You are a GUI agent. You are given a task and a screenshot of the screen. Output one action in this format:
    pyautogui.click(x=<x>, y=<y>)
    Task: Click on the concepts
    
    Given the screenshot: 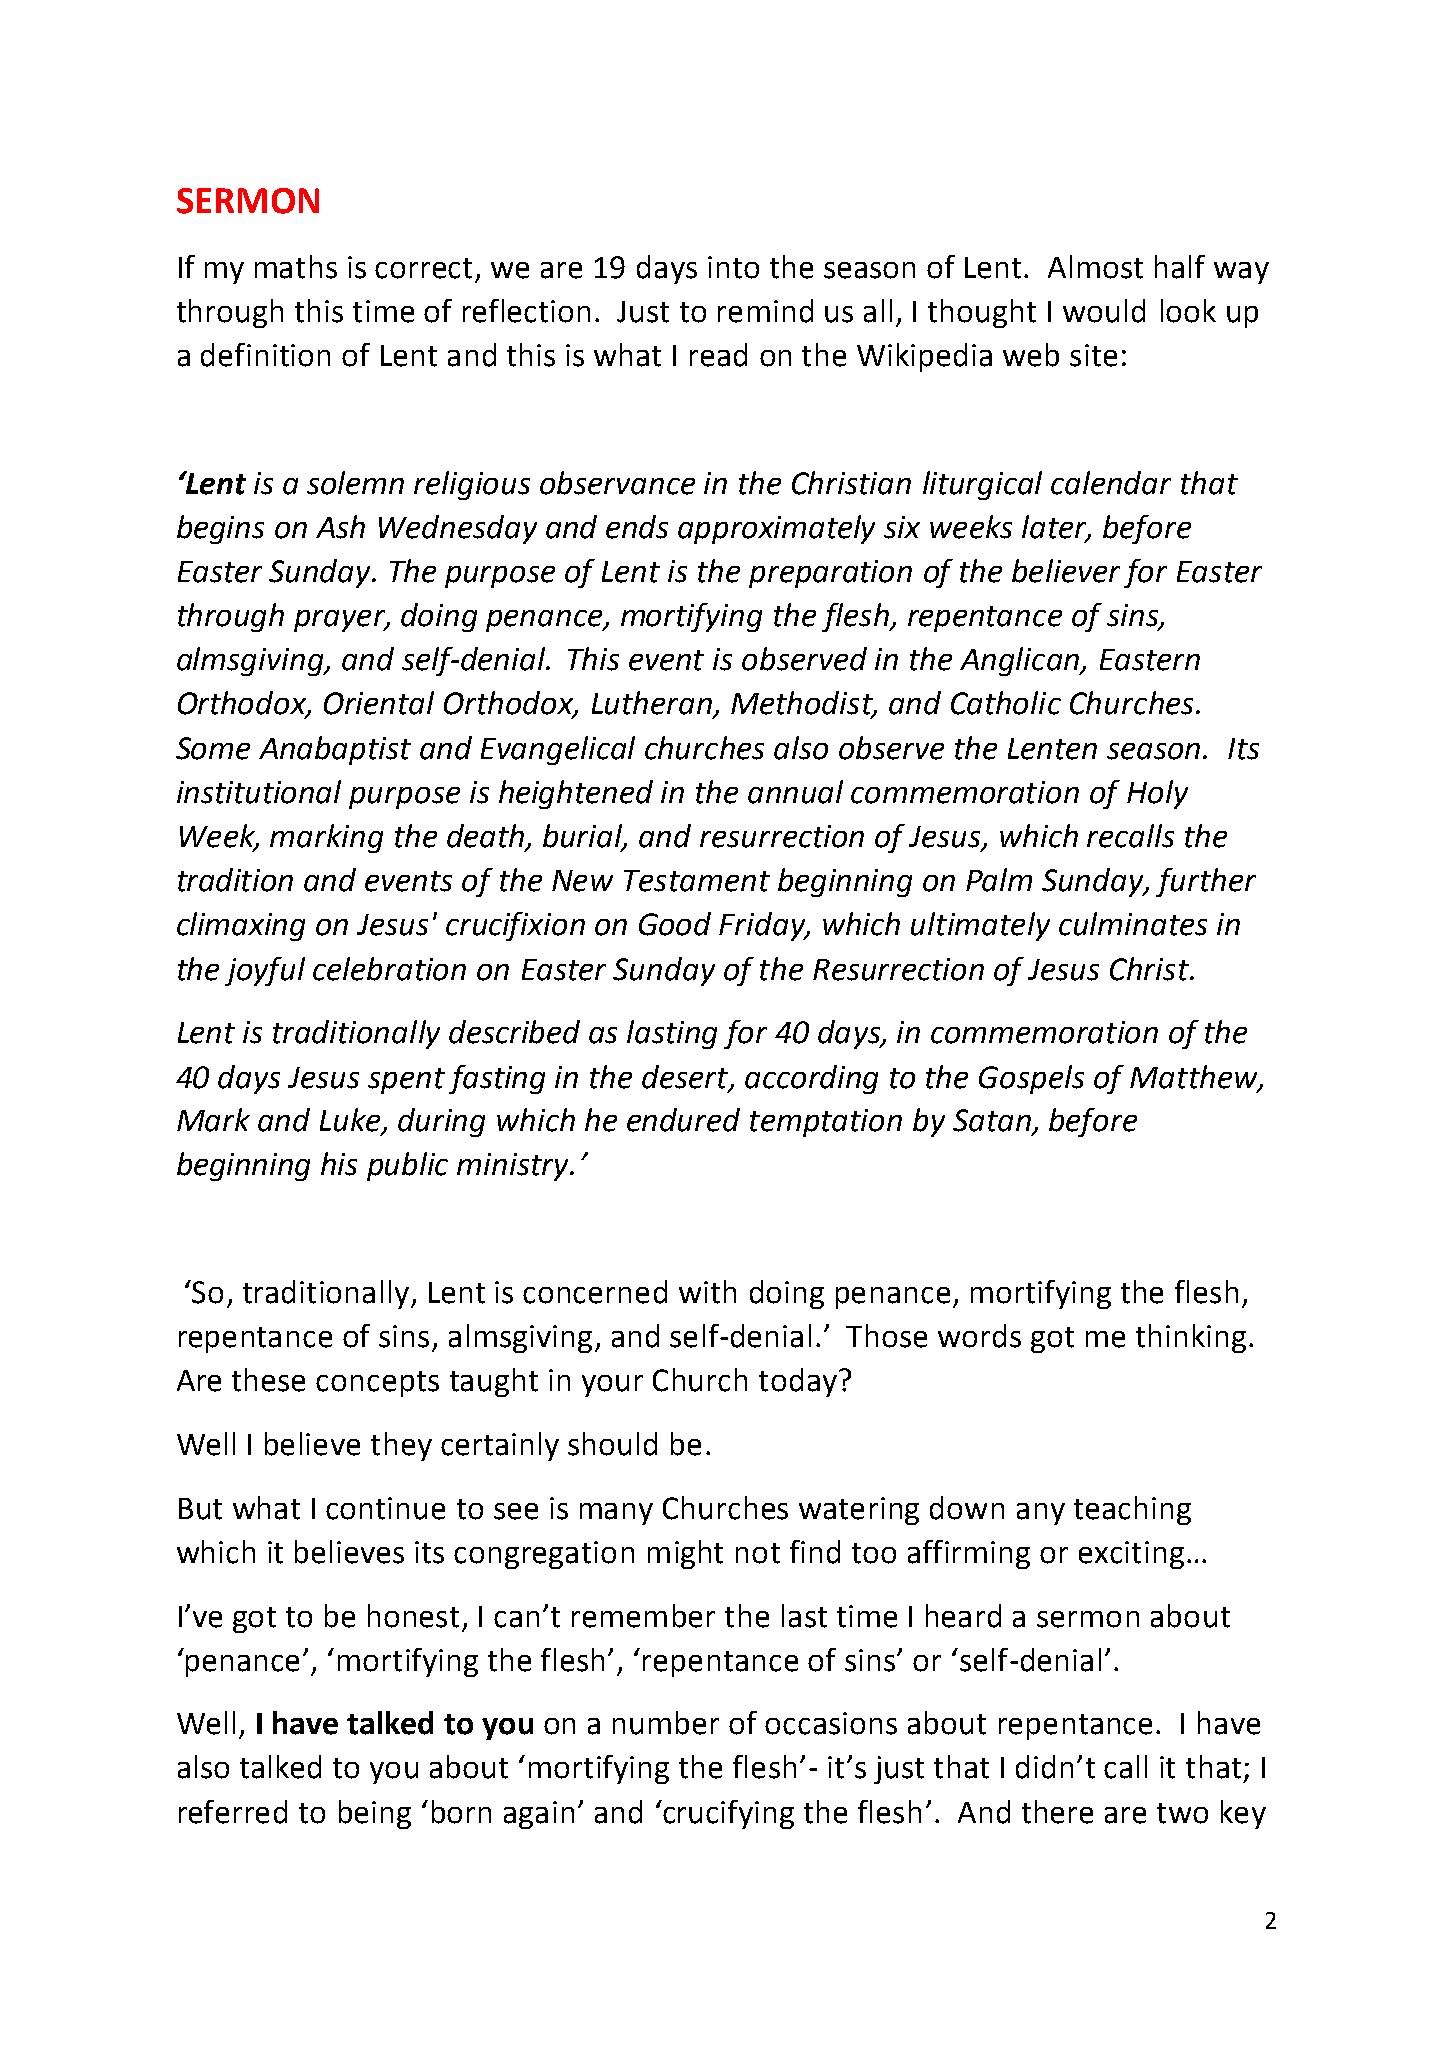 What is the action you would take?
    pyautogui.click(x=377, y=1384)
